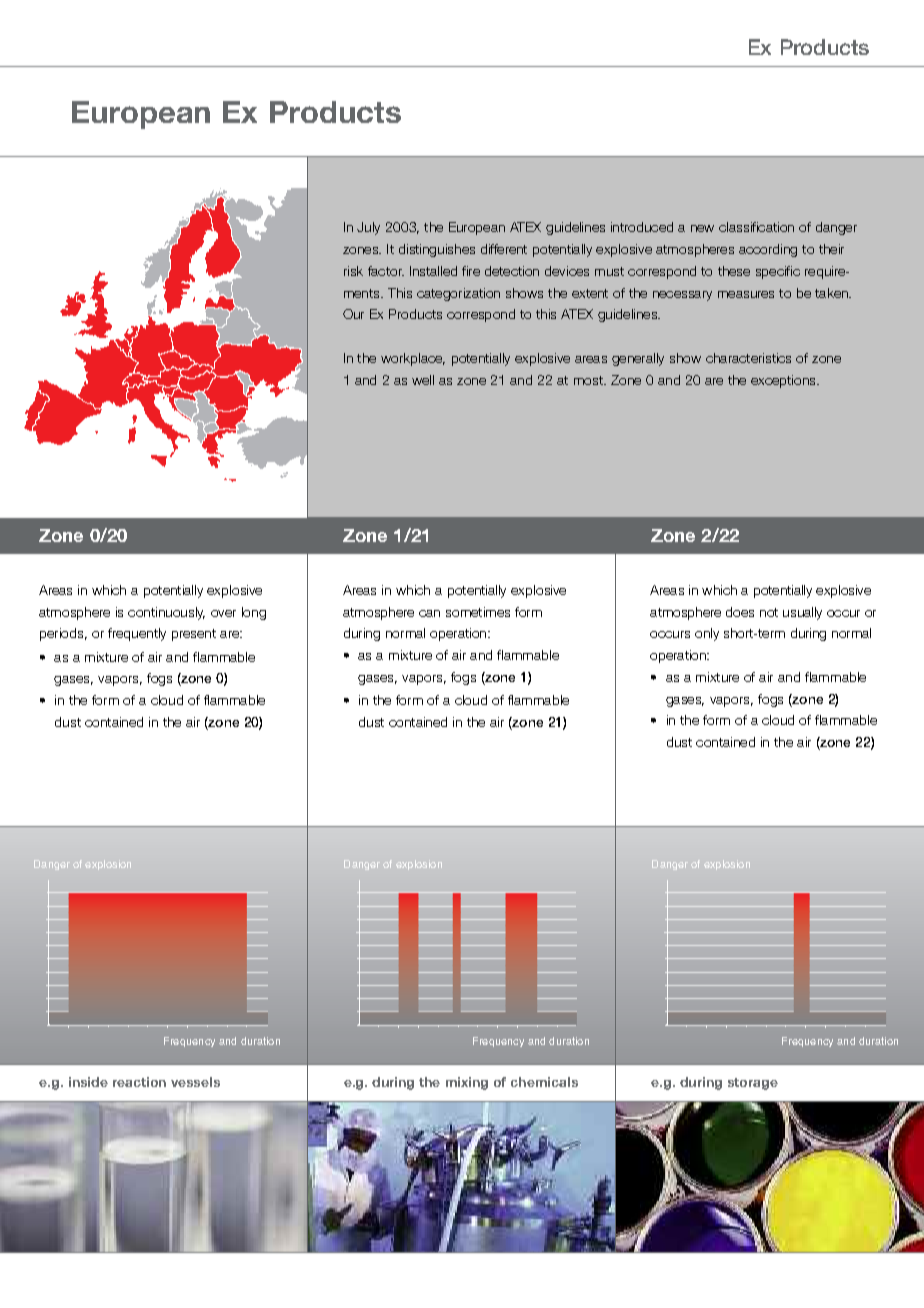 The image size is (924, 1308). What do you see at coordinates (437, 250) in the page?
I see `distinguishes` at bounding box center [437, 250].
